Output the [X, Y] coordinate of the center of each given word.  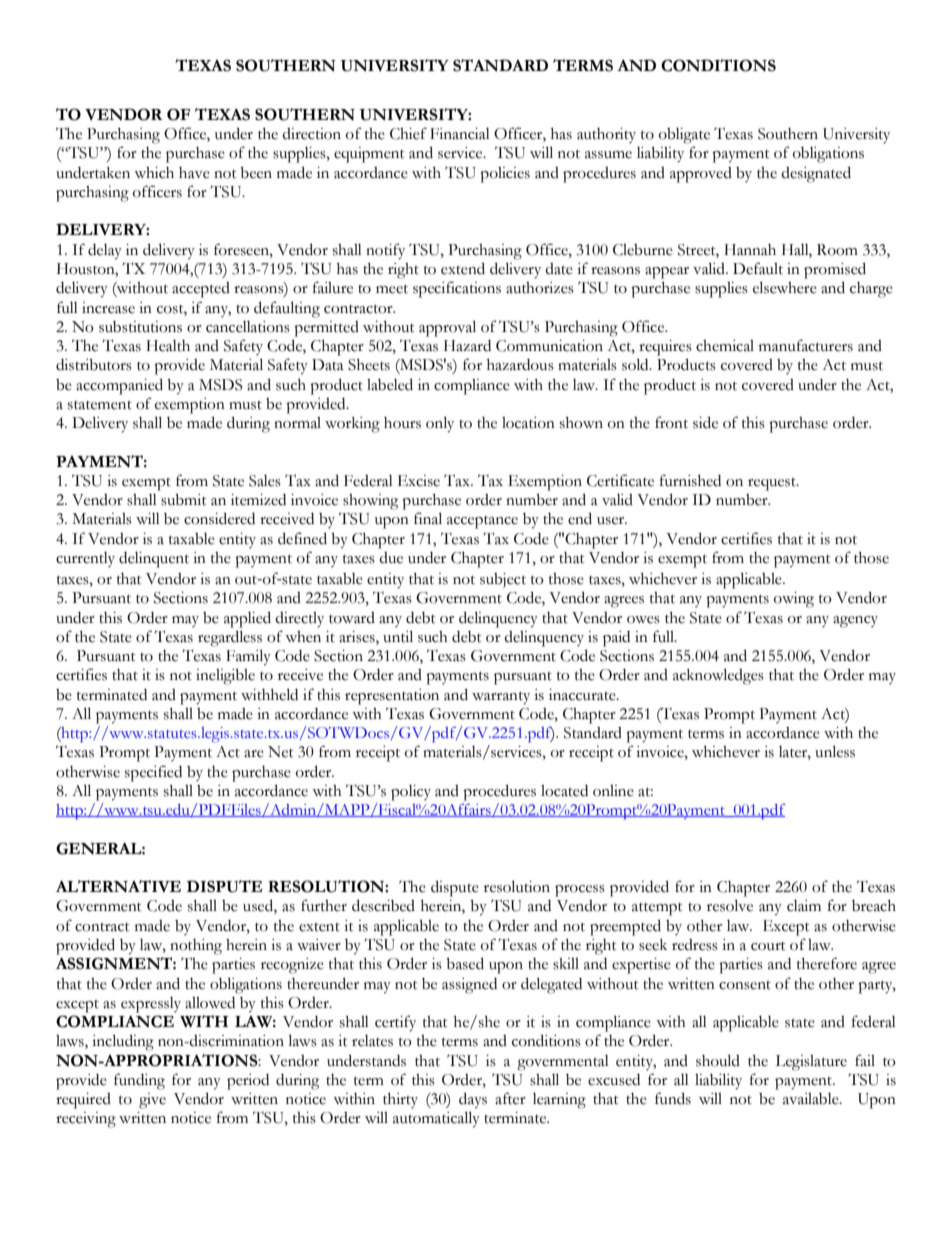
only [440, 424]
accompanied [119, 386]
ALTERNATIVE [118, 886]
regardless [230, 638]
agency [855, 622]
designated [816, 174]
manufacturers [806, 345]
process [580, 891]
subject [503, 580]
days [473, 1100]
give [152, 1101]
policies [505, 175]
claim [804, 906]
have [194, 173]
